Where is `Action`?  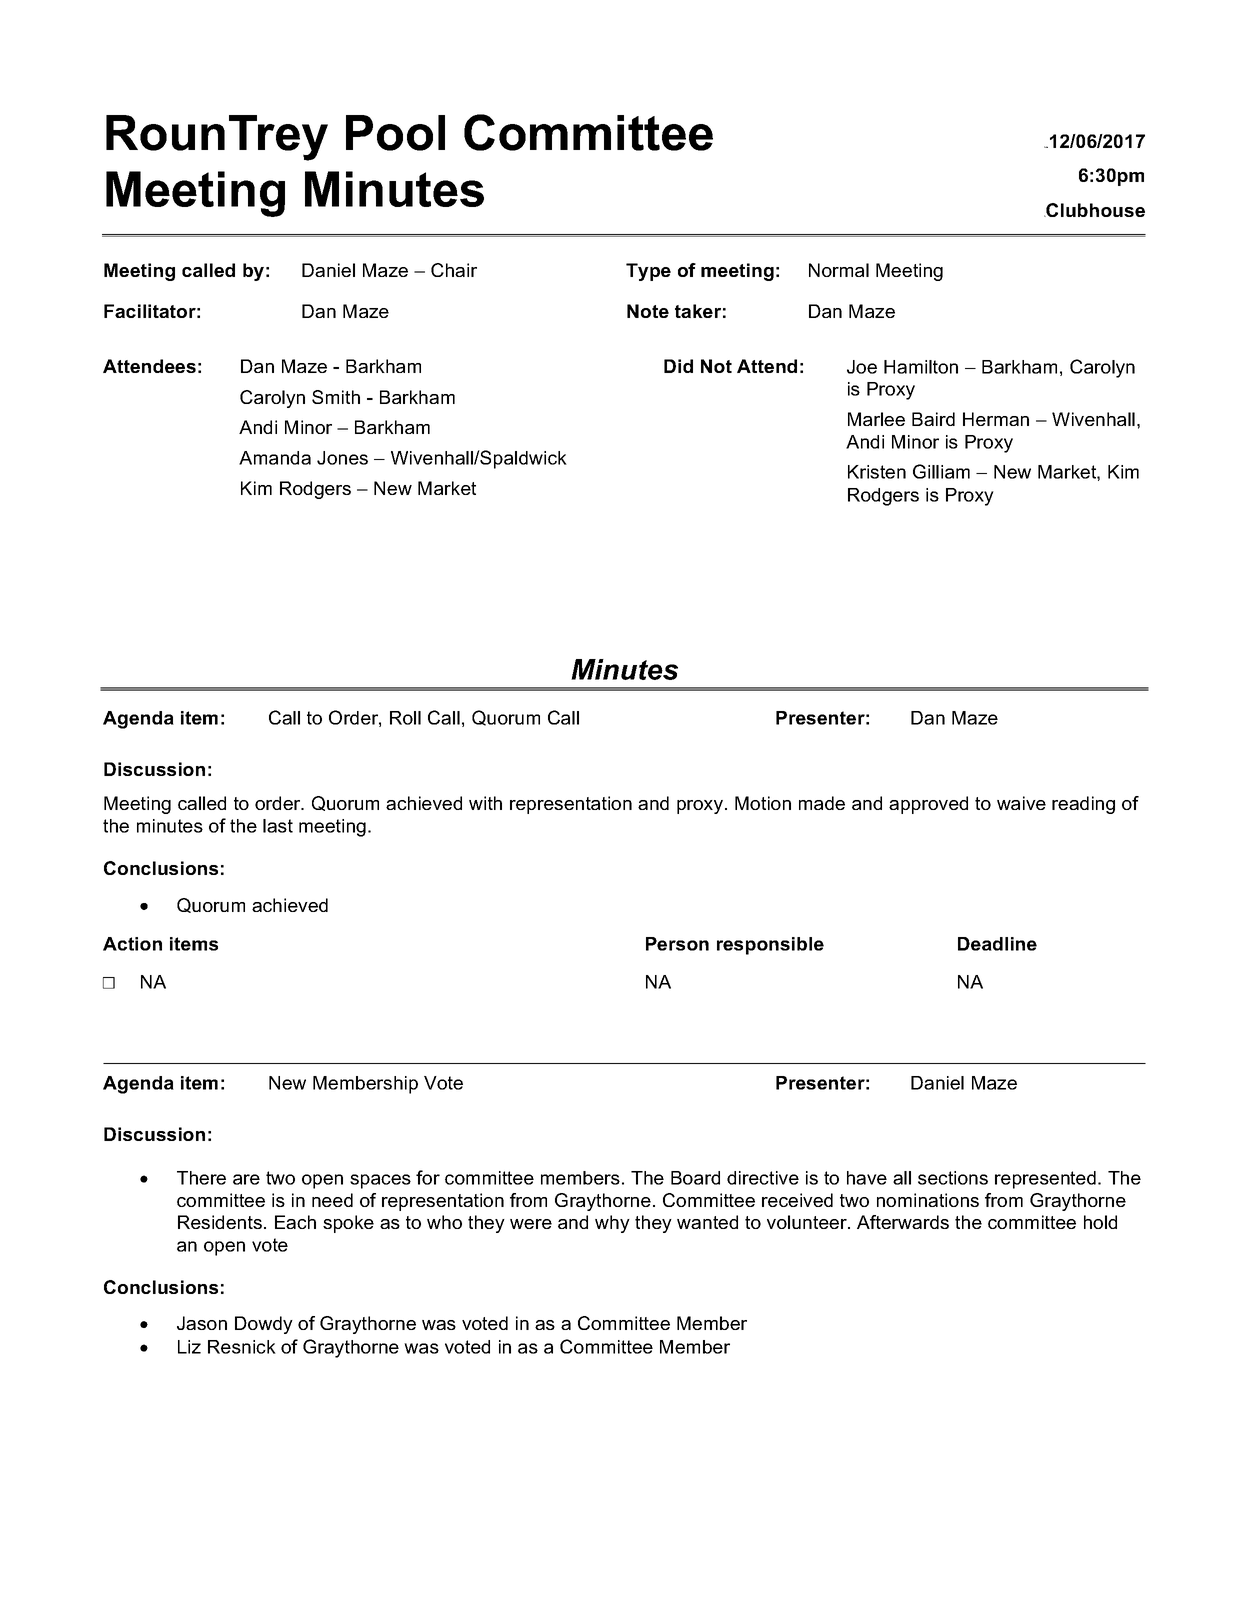
Action is located at coordinates (132, 944).
